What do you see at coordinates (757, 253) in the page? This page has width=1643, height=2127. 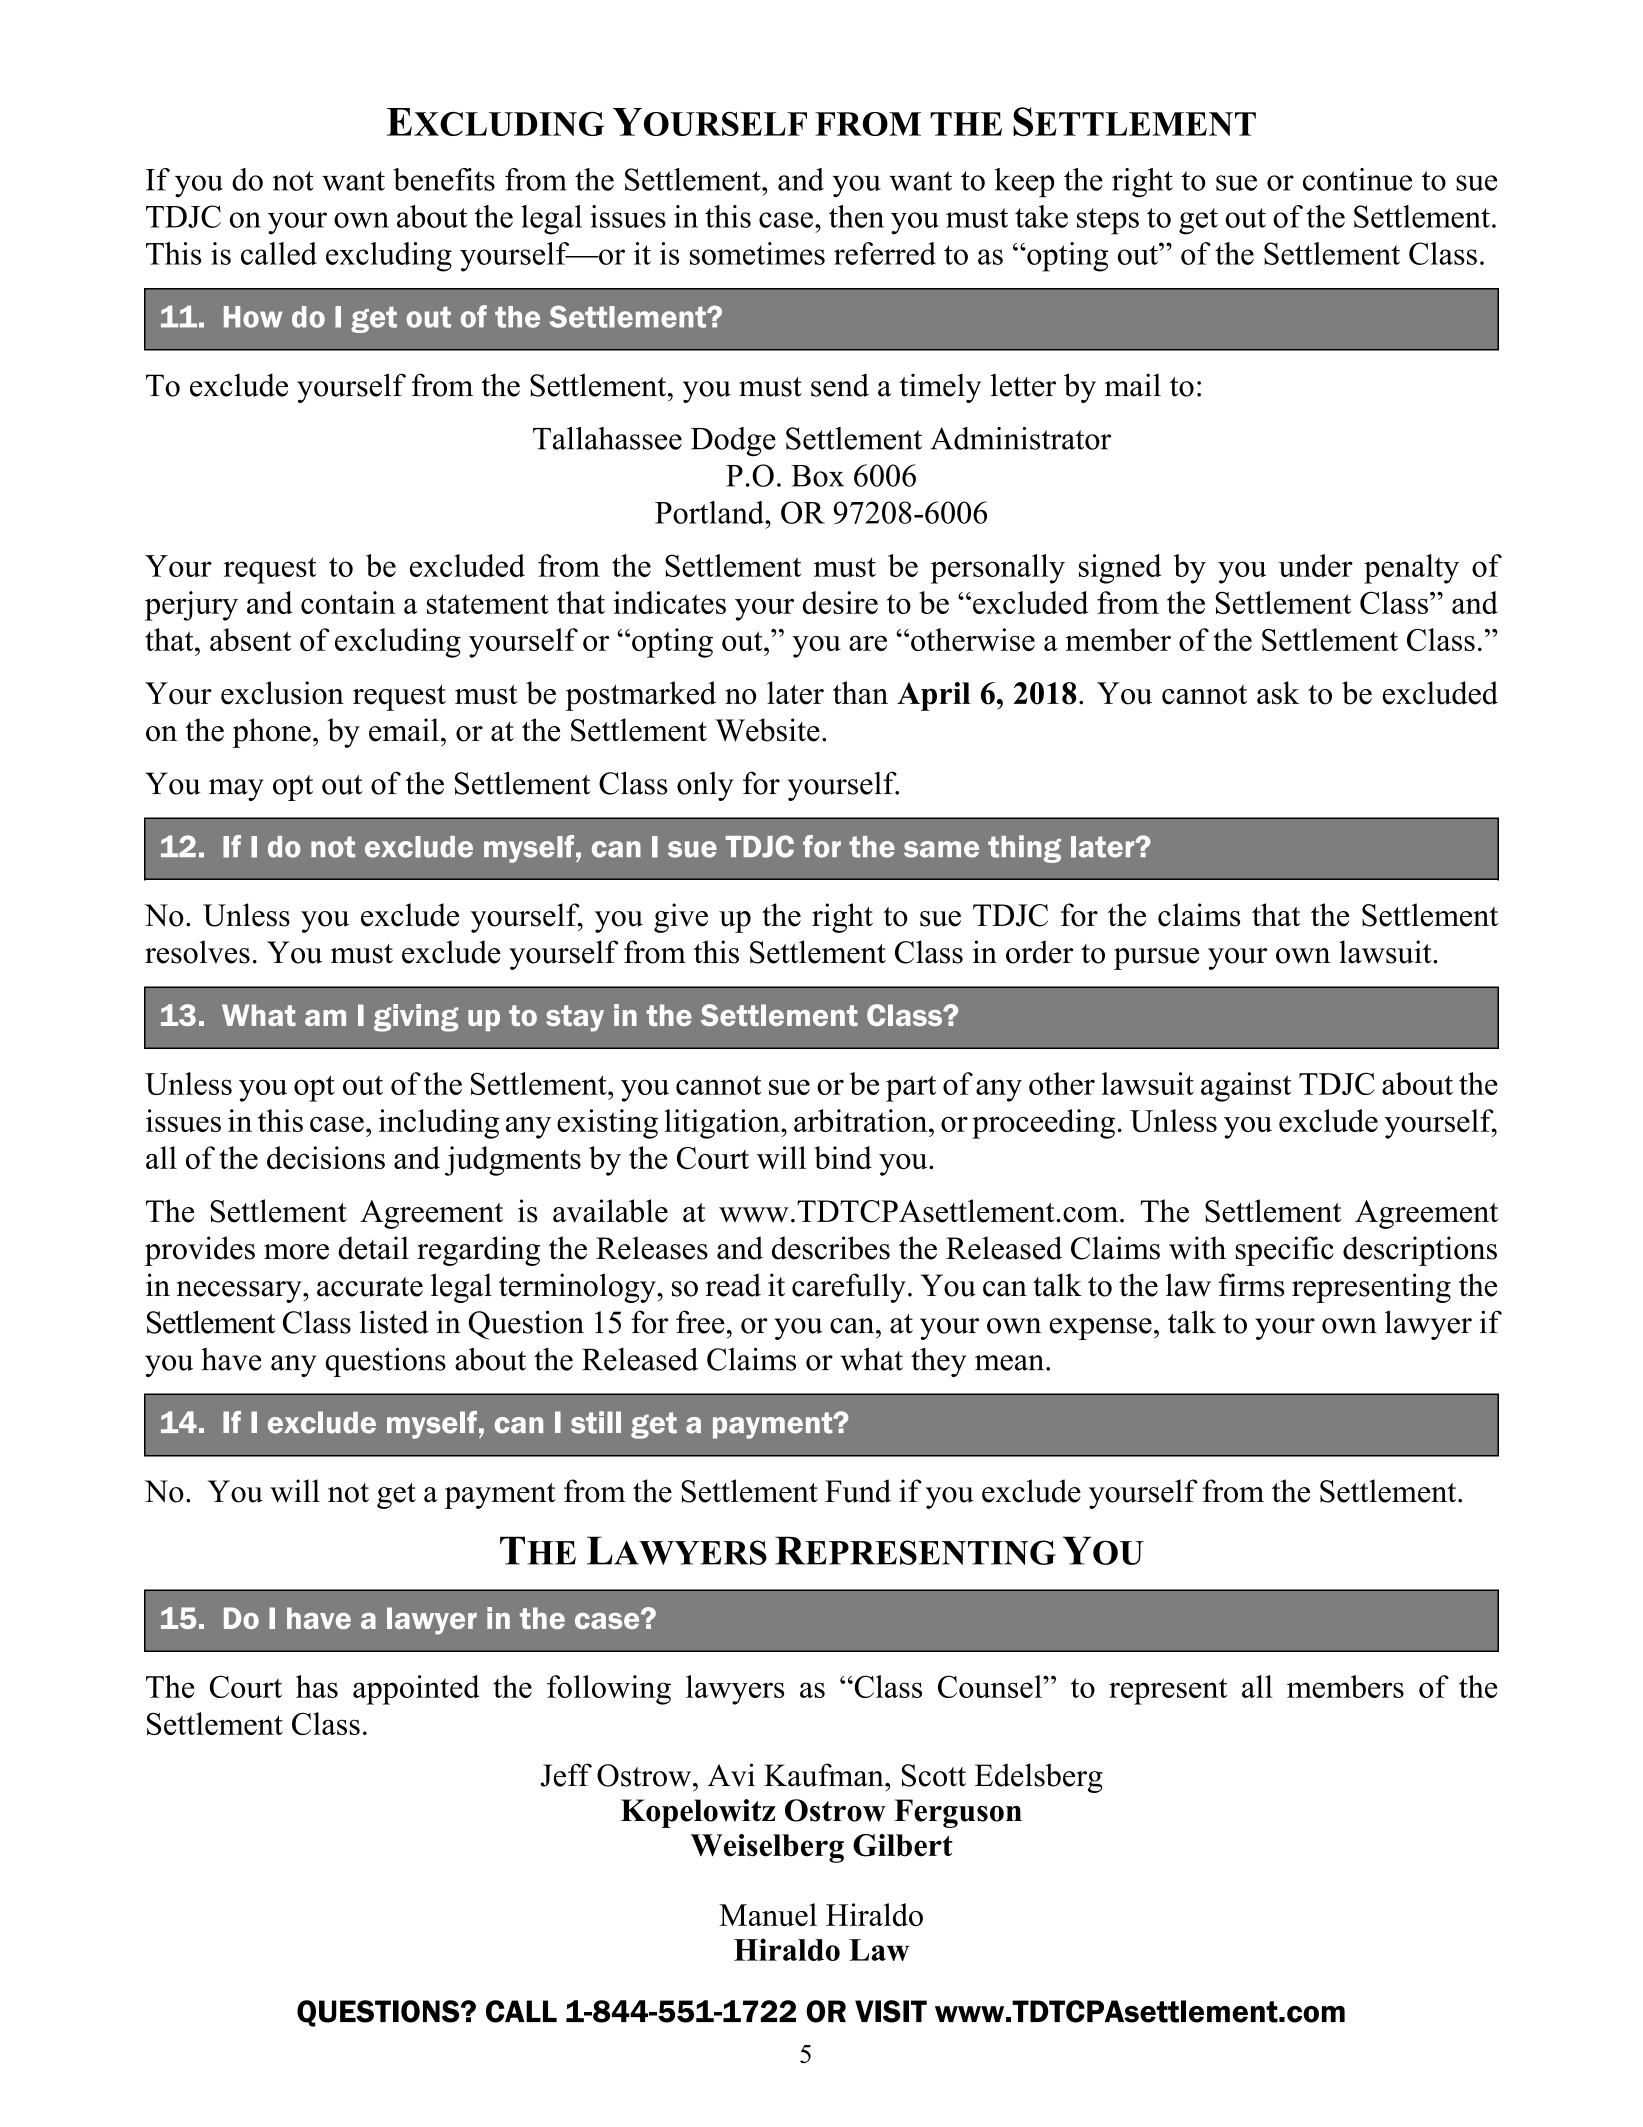 I see `sometimes` at bounding box center [757, 253].
